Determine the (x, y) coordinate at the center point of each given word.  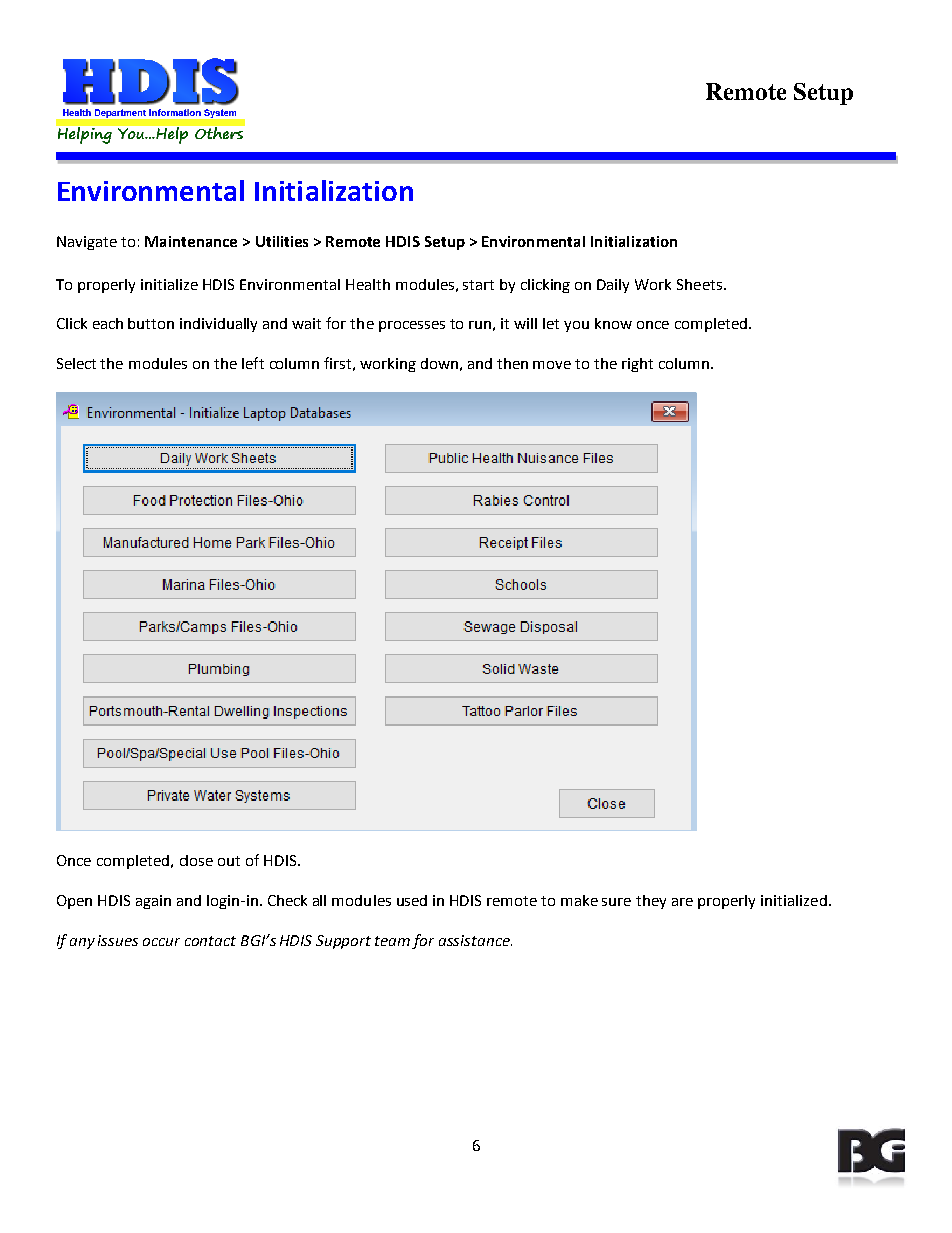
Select (76, 363)
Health (368, 284)
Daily (613, 286)
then (512, 363)
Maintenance (191, 241)
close (196, 860)
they (651, 902)
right (637, 365)
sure (616, 902)
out (229, 861)
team (392, 941)
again (153, 902)
